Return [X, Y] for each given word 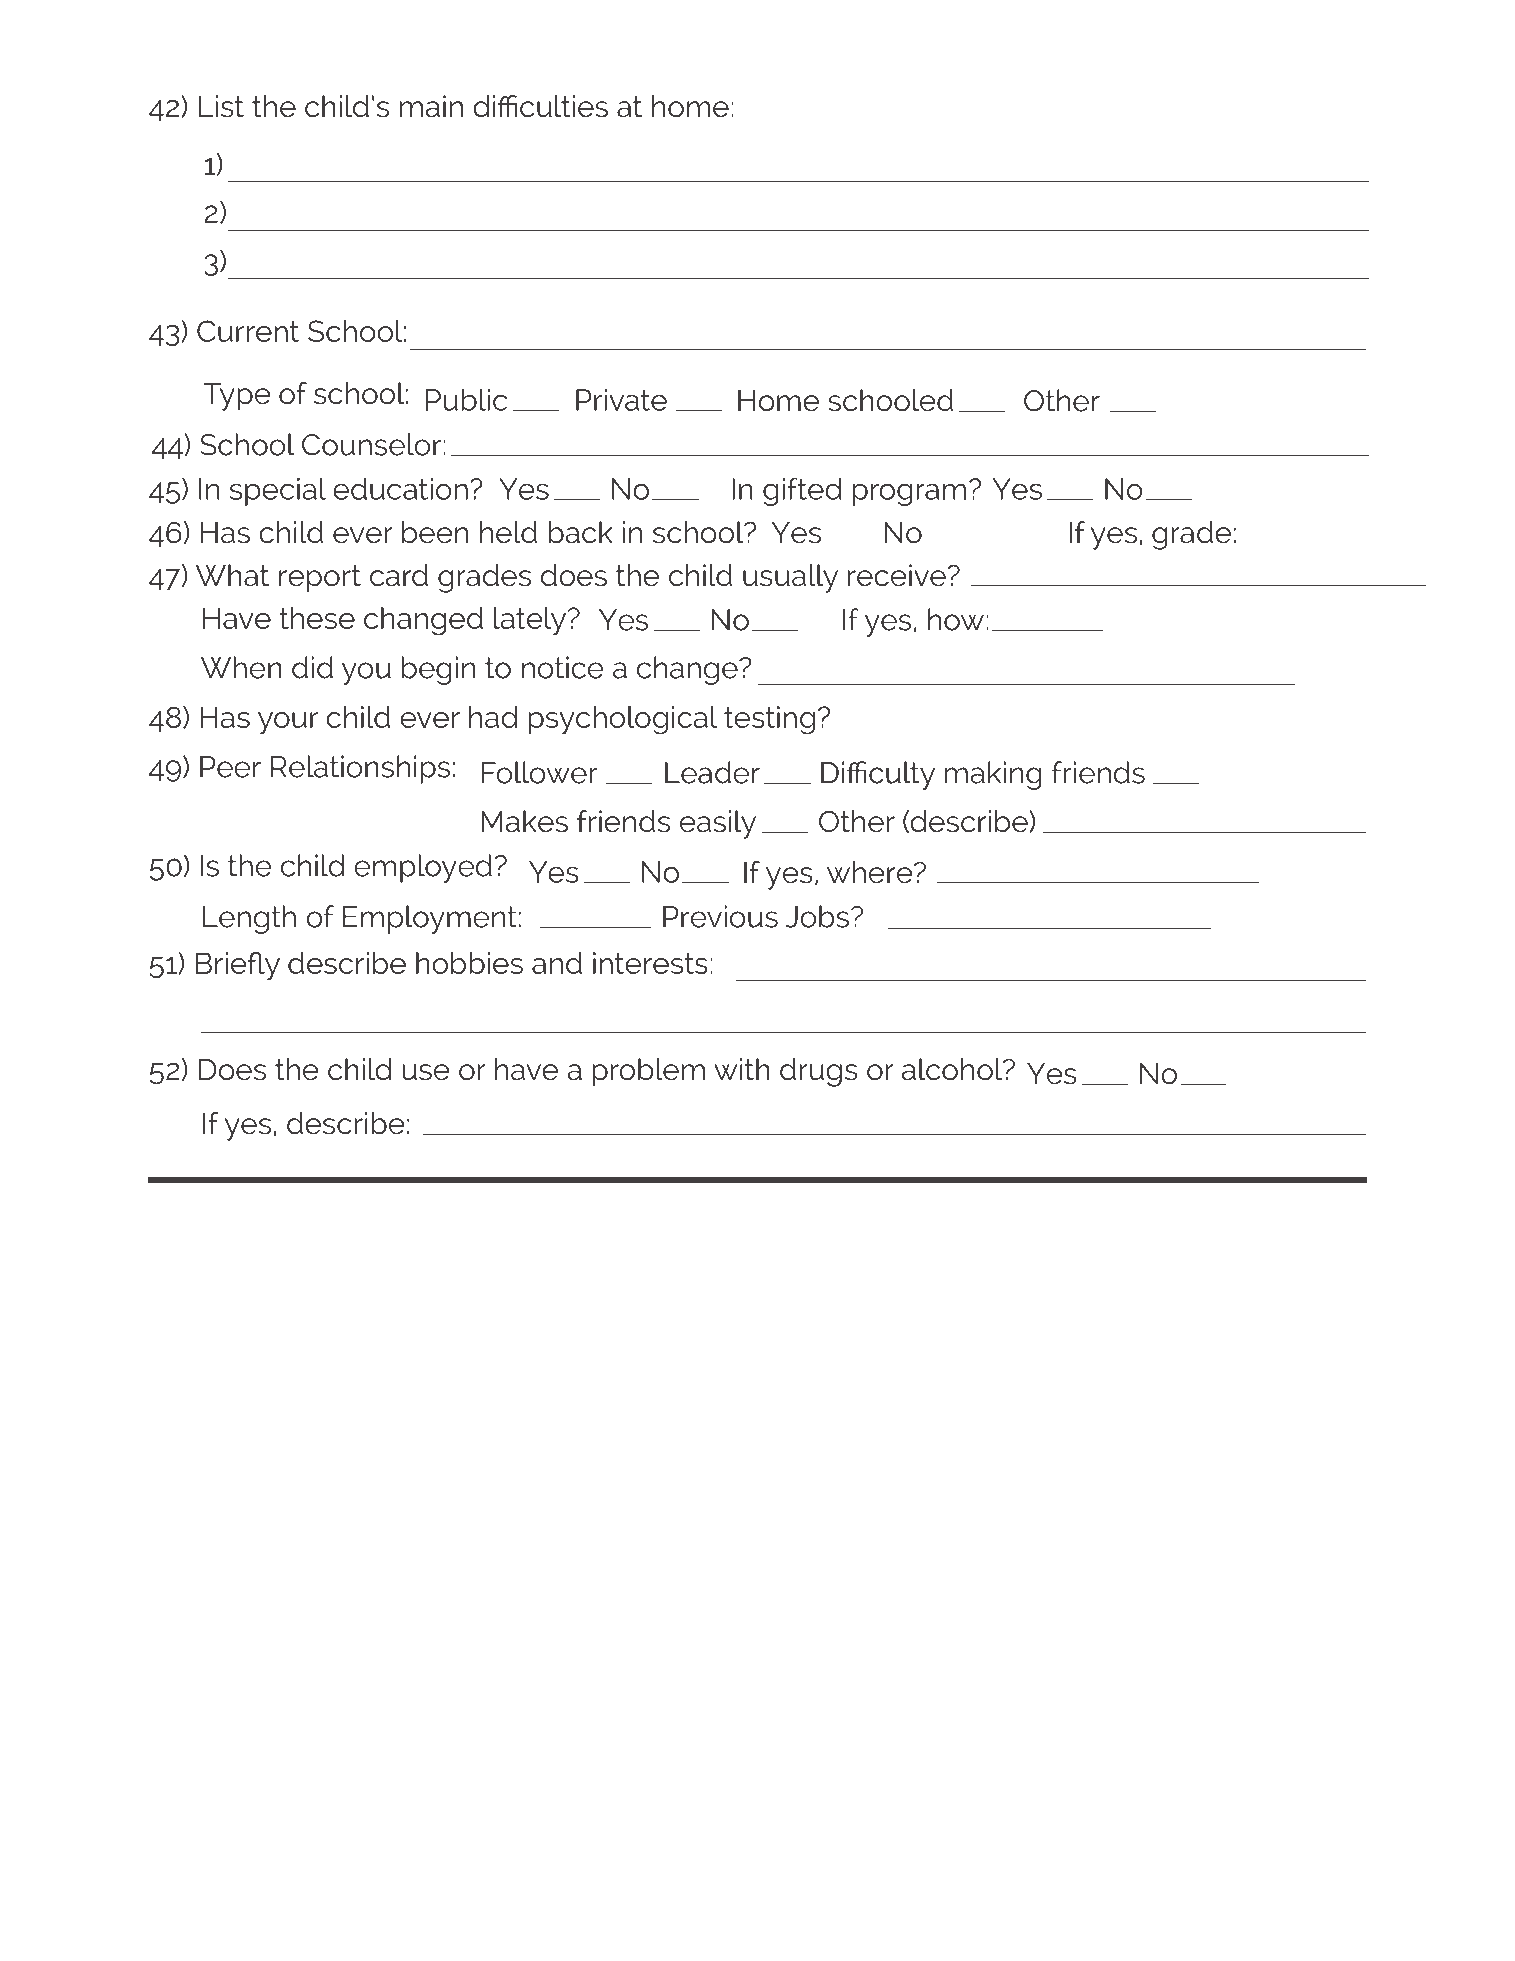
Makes [524, 821]
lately [530, 621]
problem [648, 1072]
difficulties [540, 106]
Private [621, 400]
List [221, 106]
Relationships [360, 769]
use [426, 1072]
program [909, 494]
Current [248, 331]
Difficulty [878, 775]
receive [897, 575]
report [320, 579]
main [431, 106]
